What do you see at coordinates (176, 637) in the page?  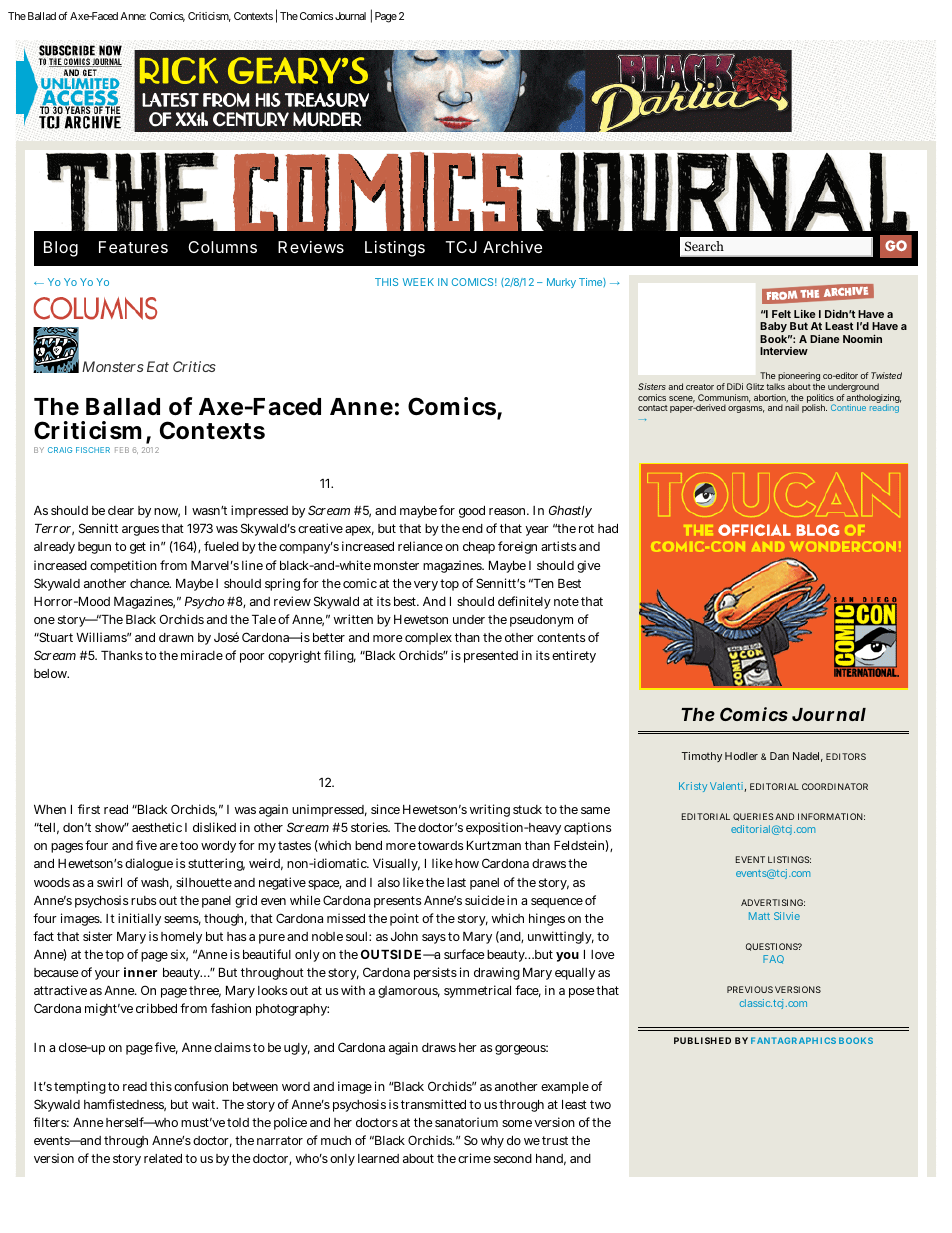 I see `drawn` at bounding box center [176, 637].
